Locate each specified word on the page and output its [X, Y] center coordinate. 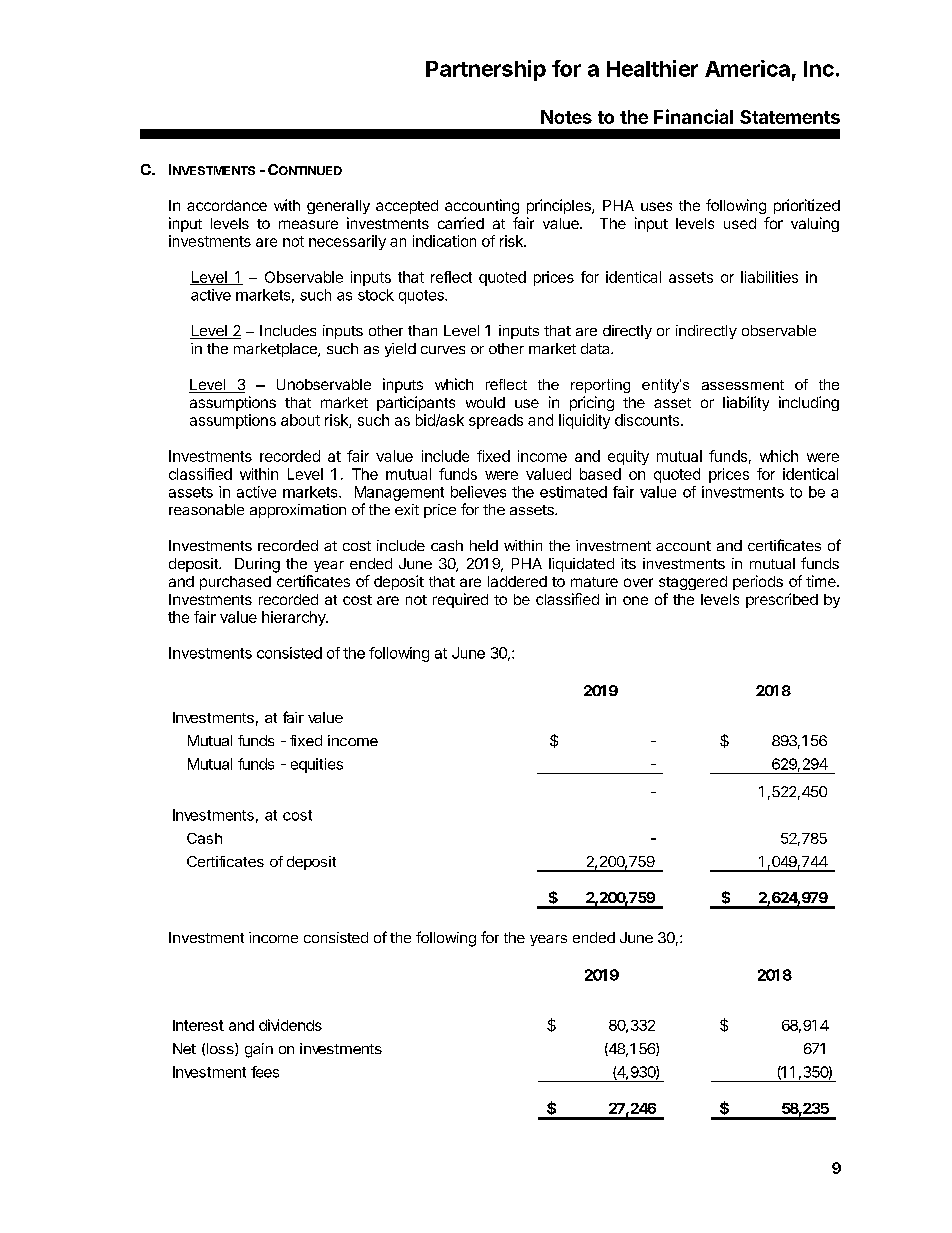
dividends [290, 1025]
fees [265, 1072]
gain [259, 1050]
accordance [227, 205]
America [747, 68]
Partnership [486, 70]
